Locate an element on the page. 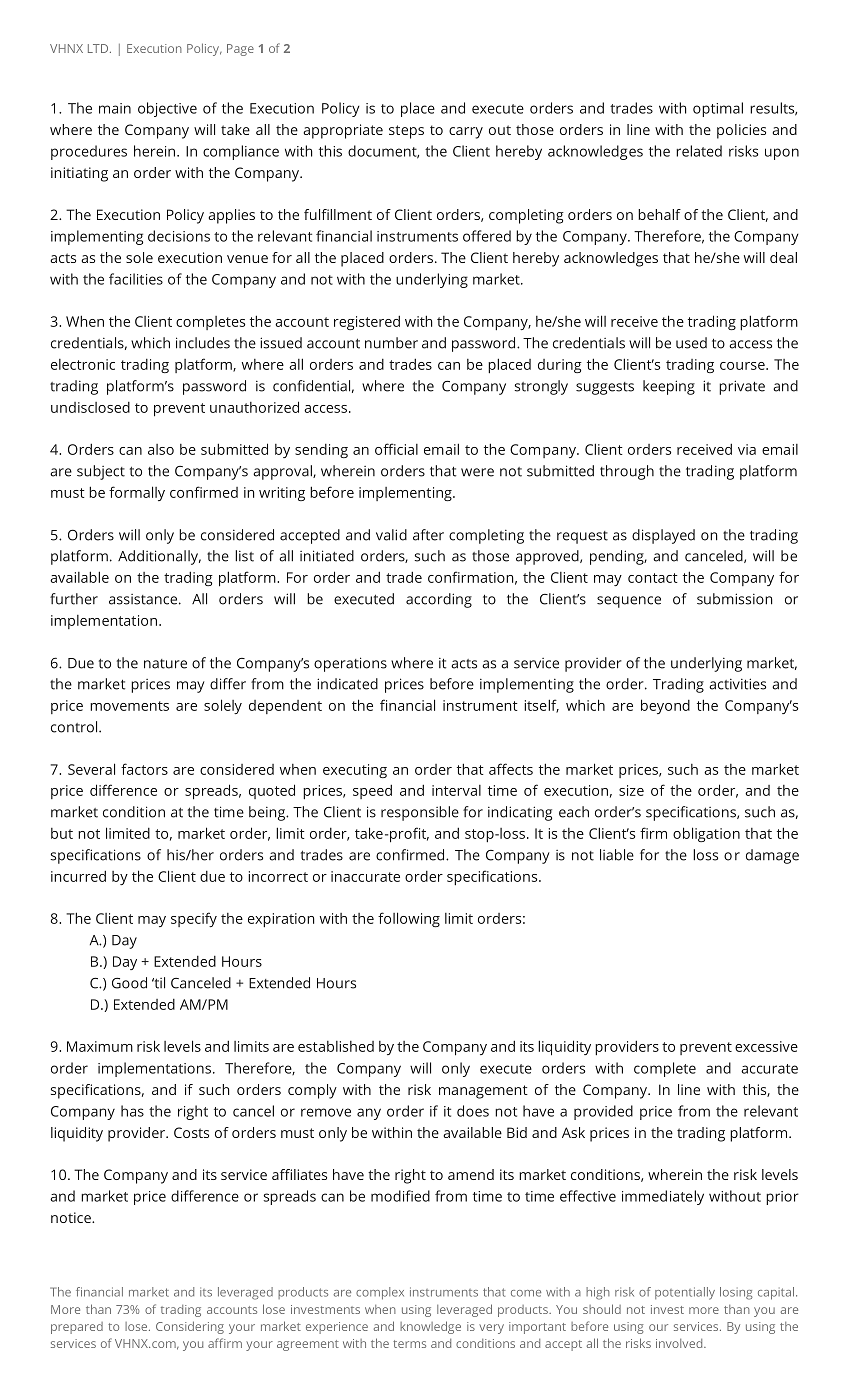 The width and height of the image is (849, 1400). displayed is located at coordinates (663, 536).
